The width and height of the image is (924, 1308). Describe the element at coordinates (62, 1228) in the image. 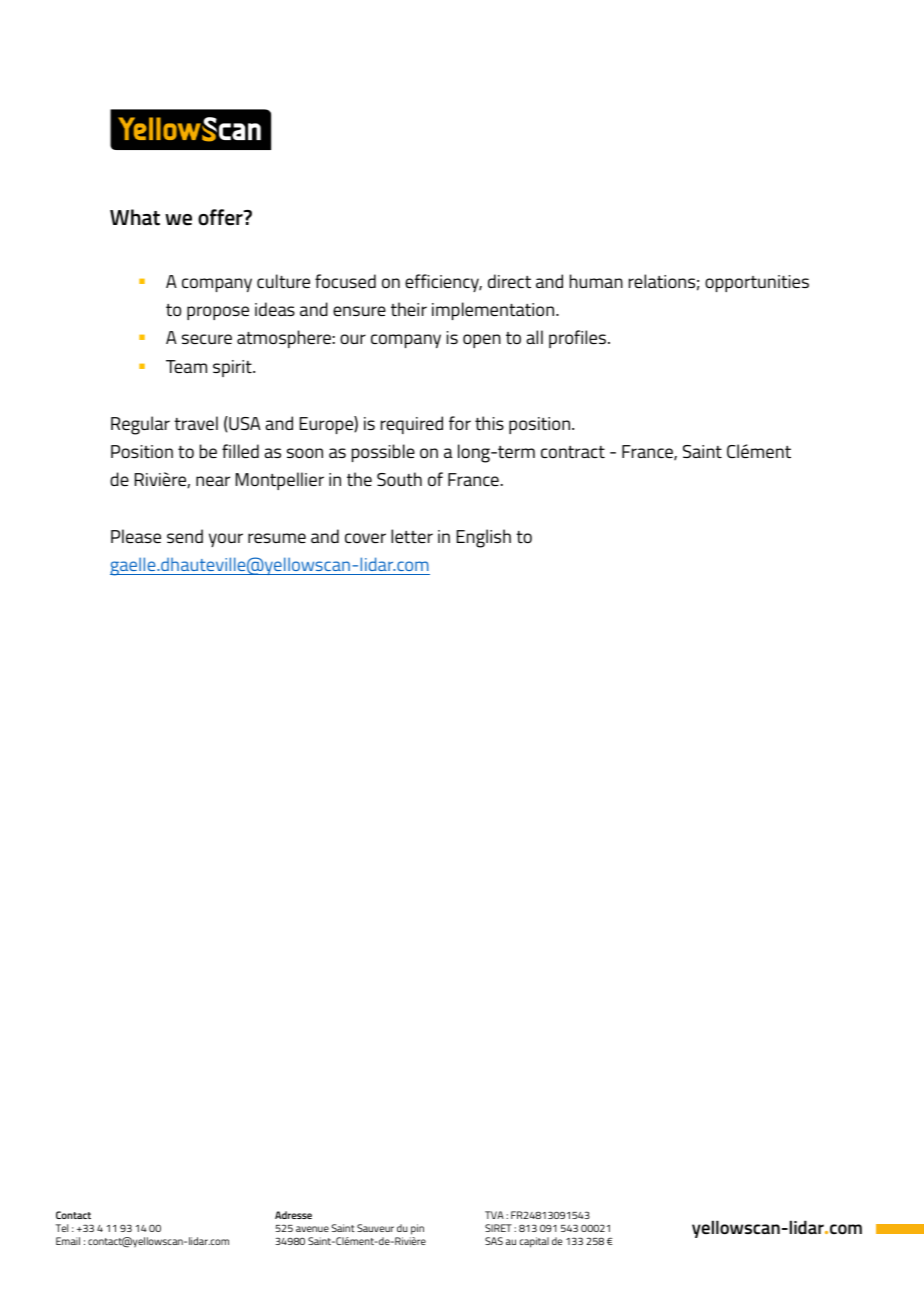

I see `Tel` at that location.
